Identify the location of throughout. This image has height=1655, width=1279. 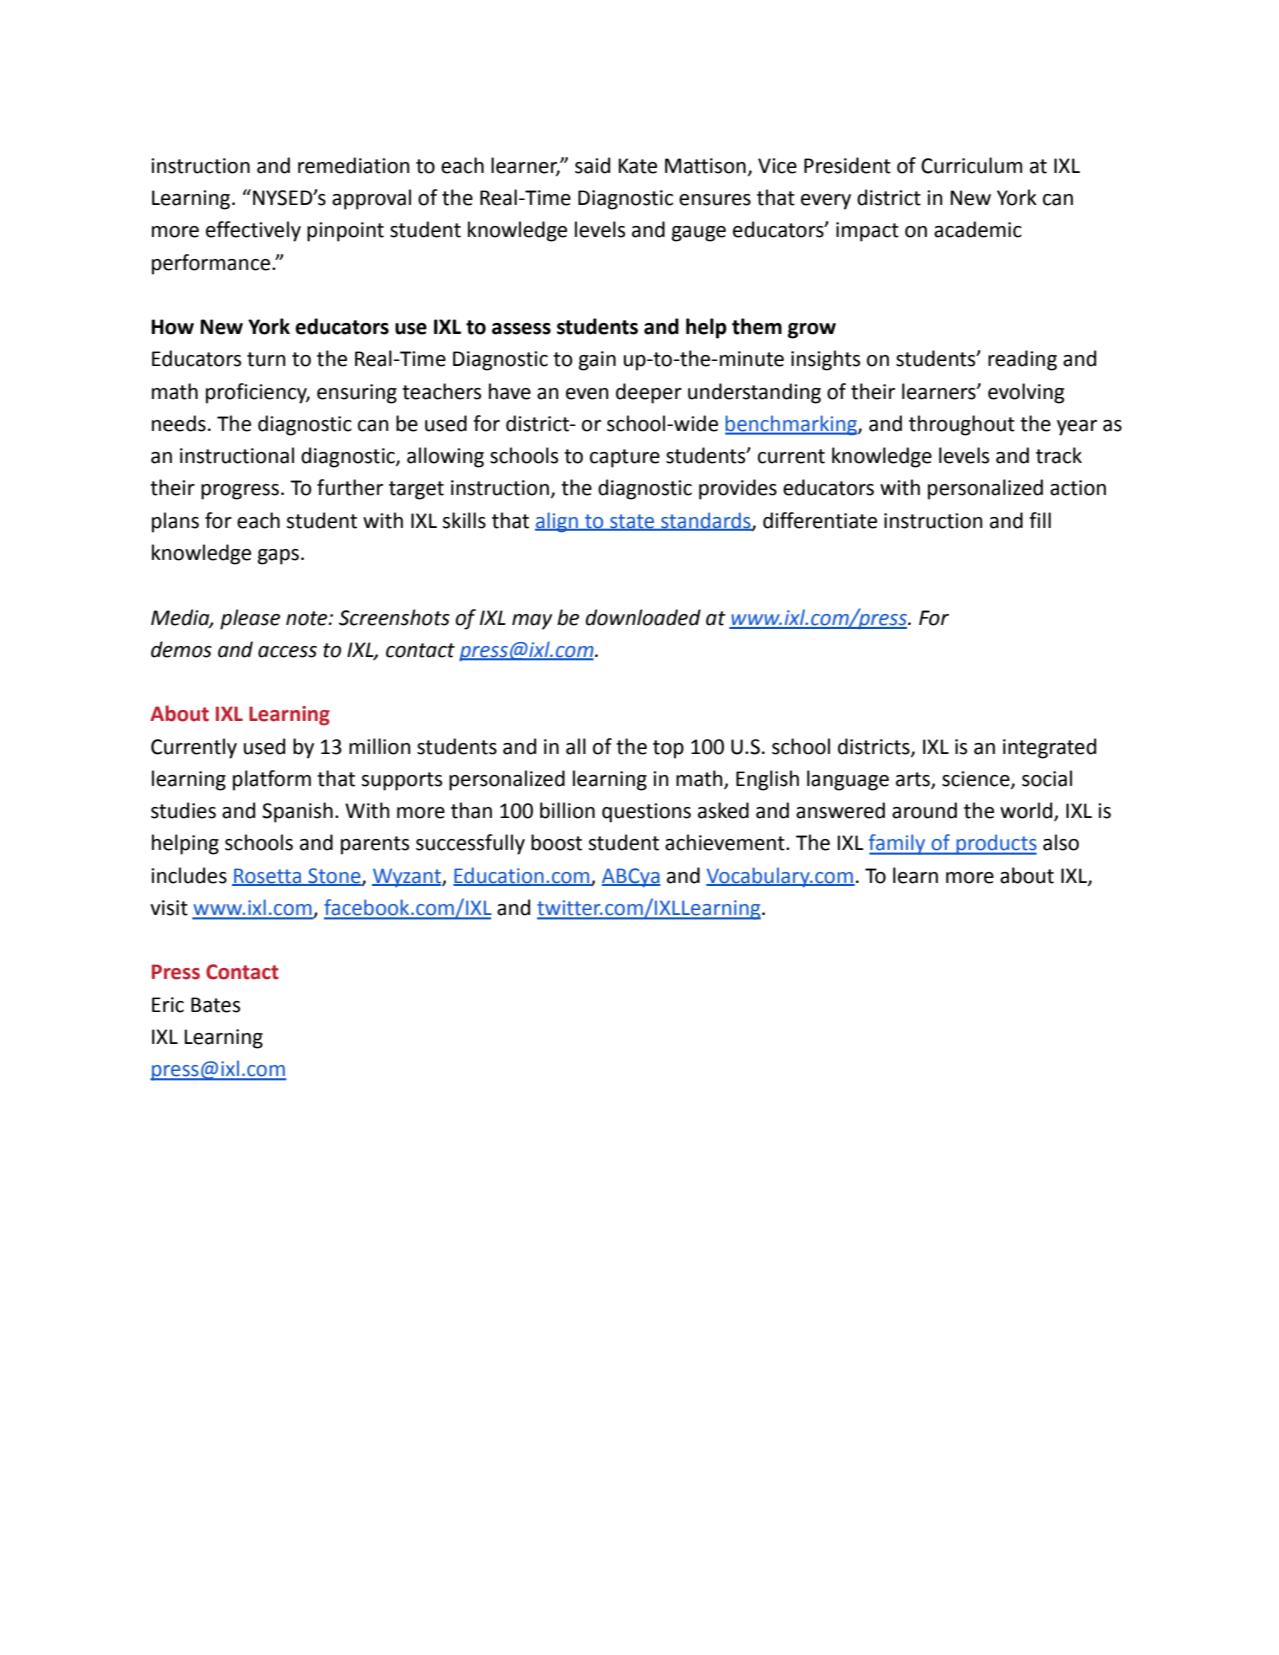
(962, 425).
